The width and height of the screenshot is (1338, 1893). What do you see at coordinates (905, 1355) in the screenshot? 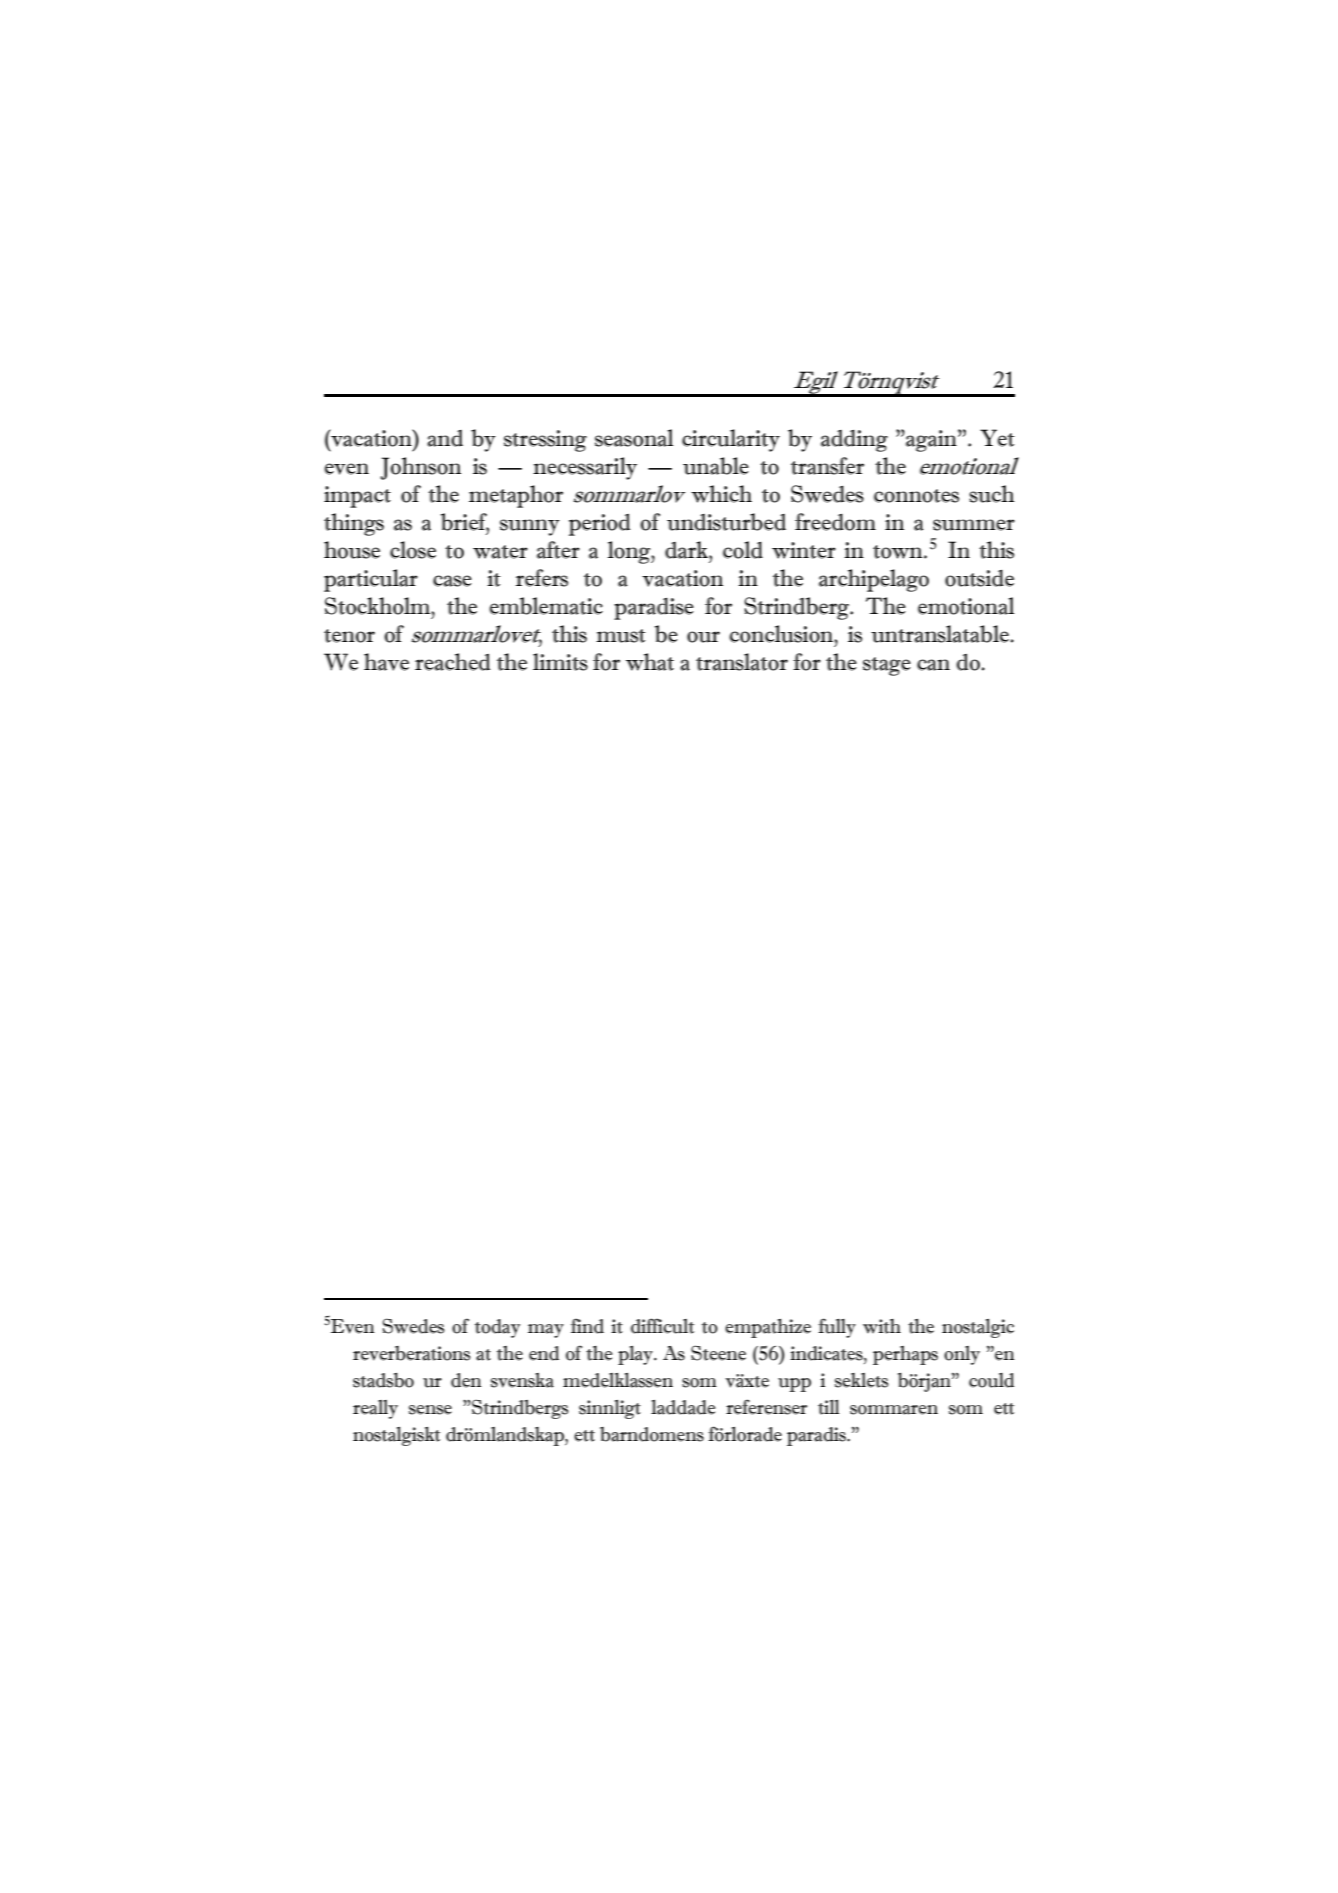
I see `perhaps` at bounding box center [905, 1355].
